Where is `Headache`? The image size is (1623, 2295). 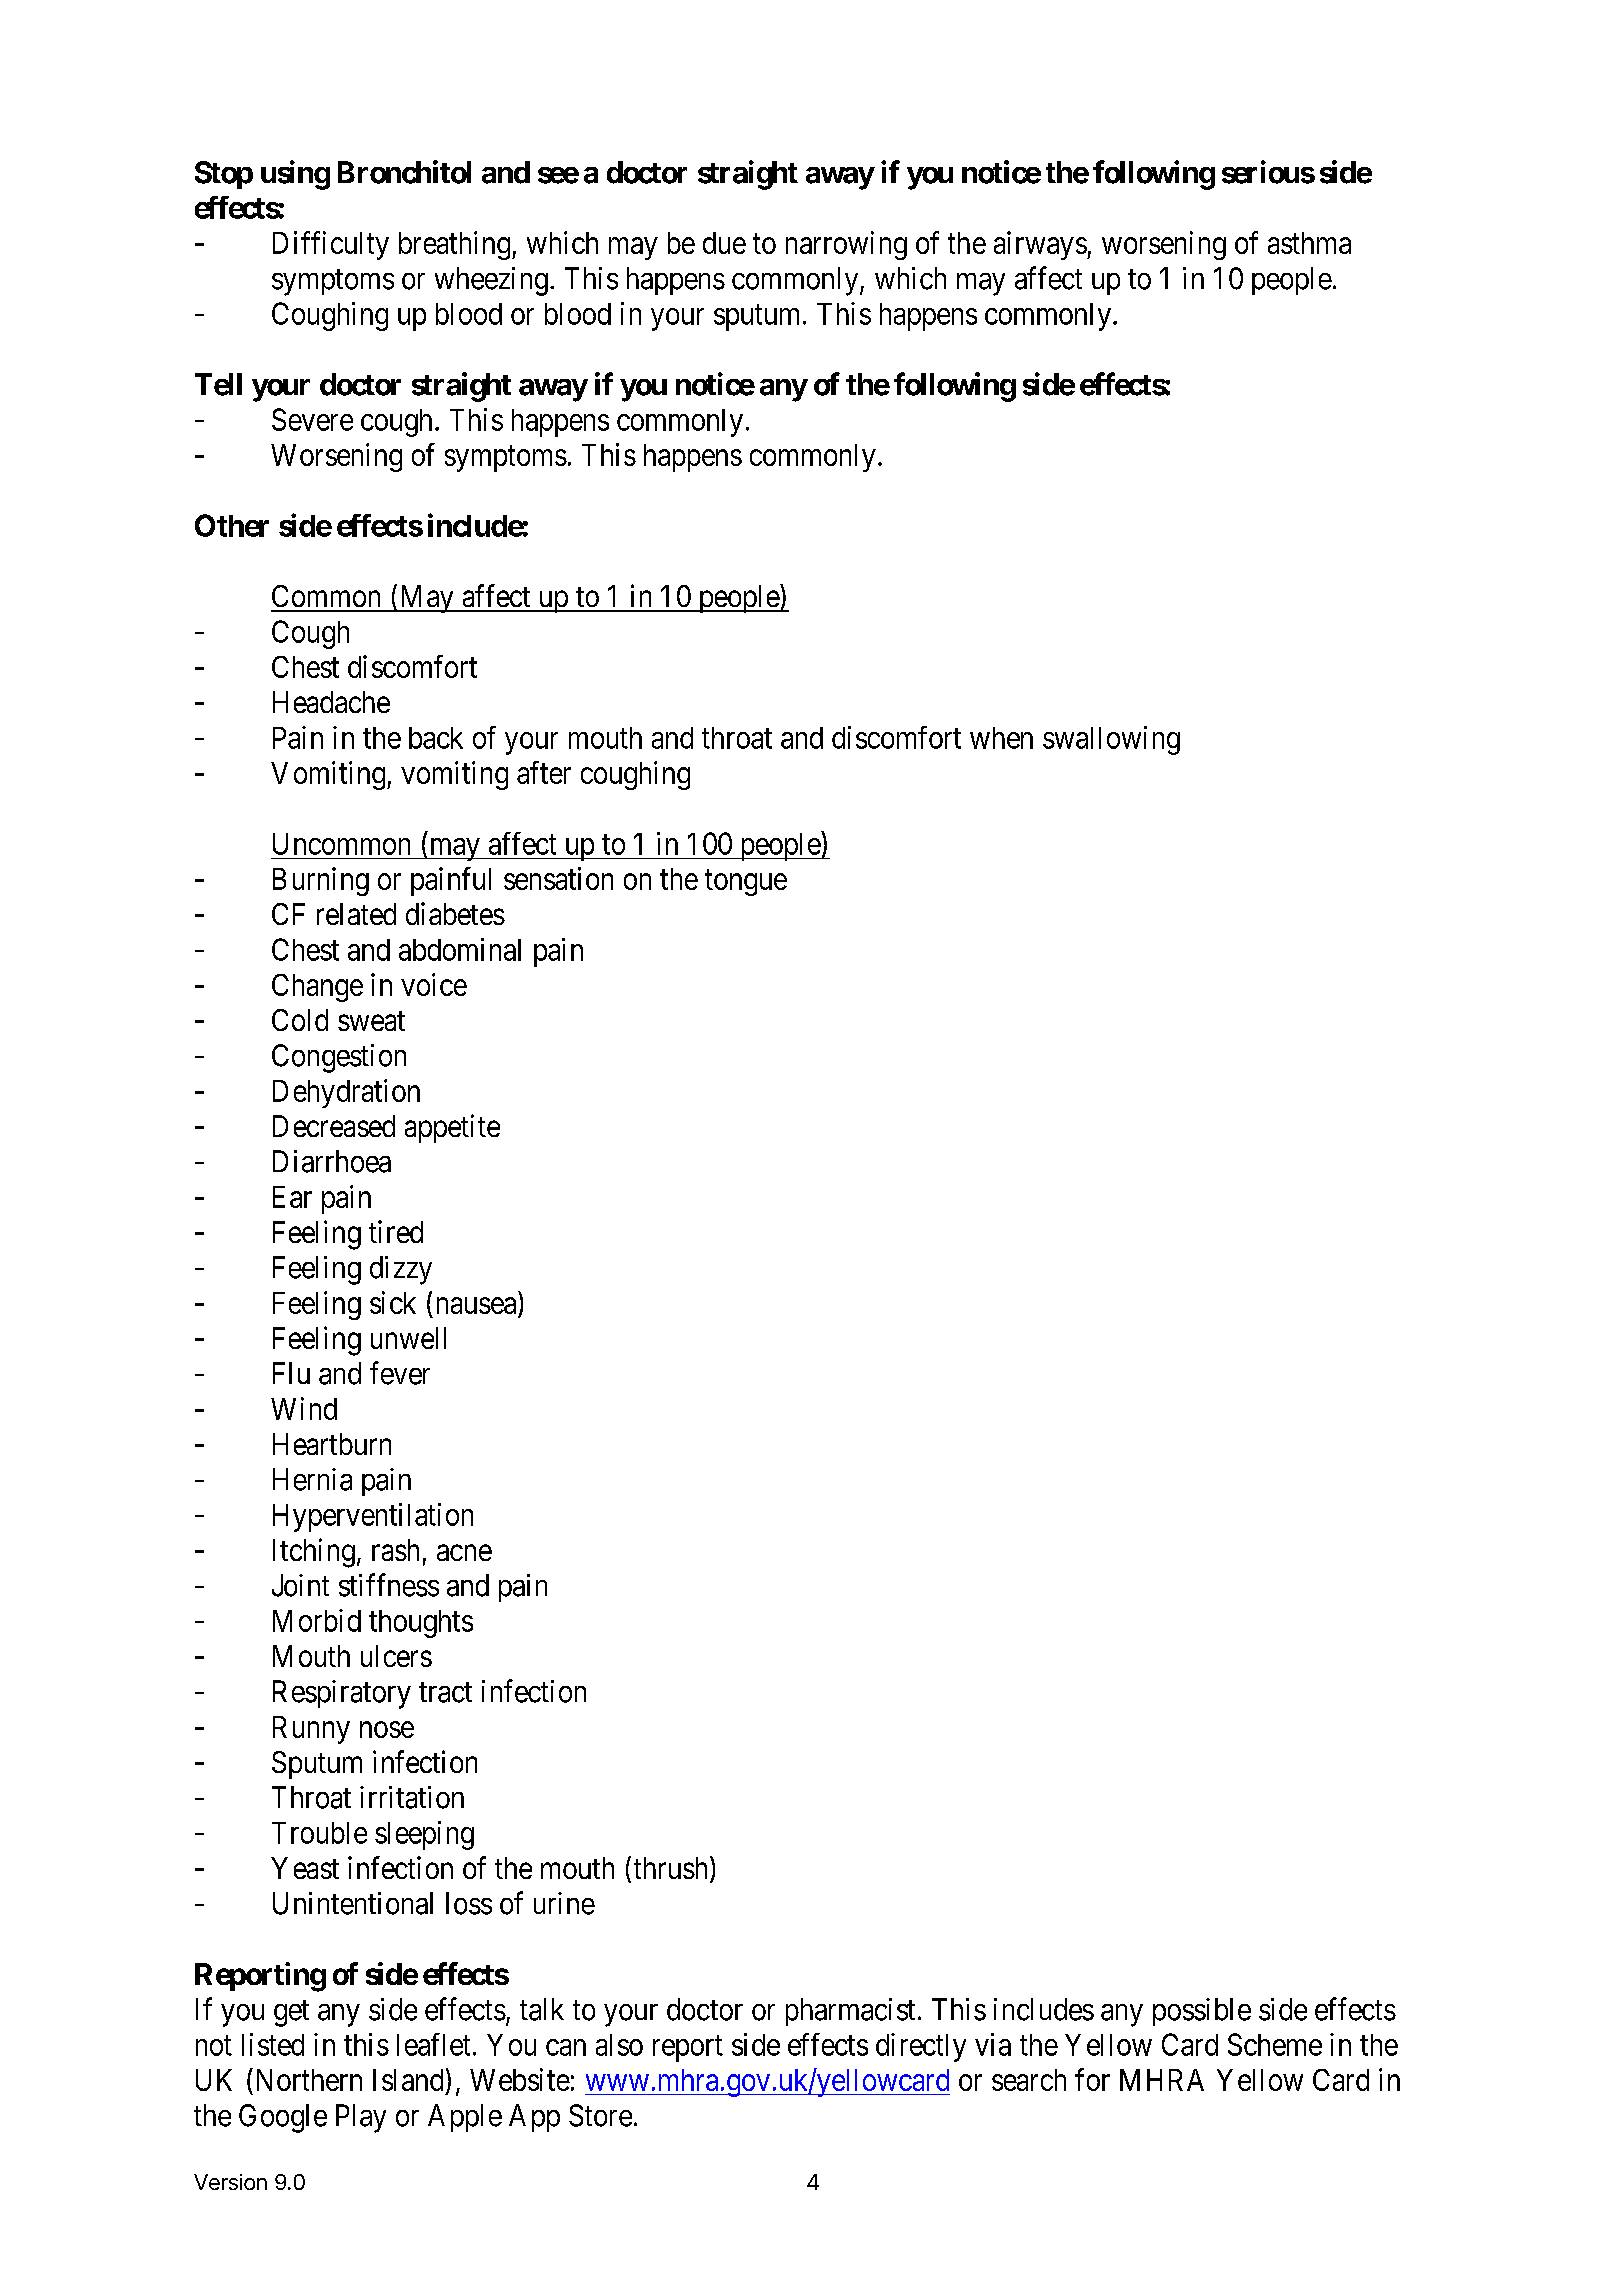
Headache is located at coordinates (331, 702).
